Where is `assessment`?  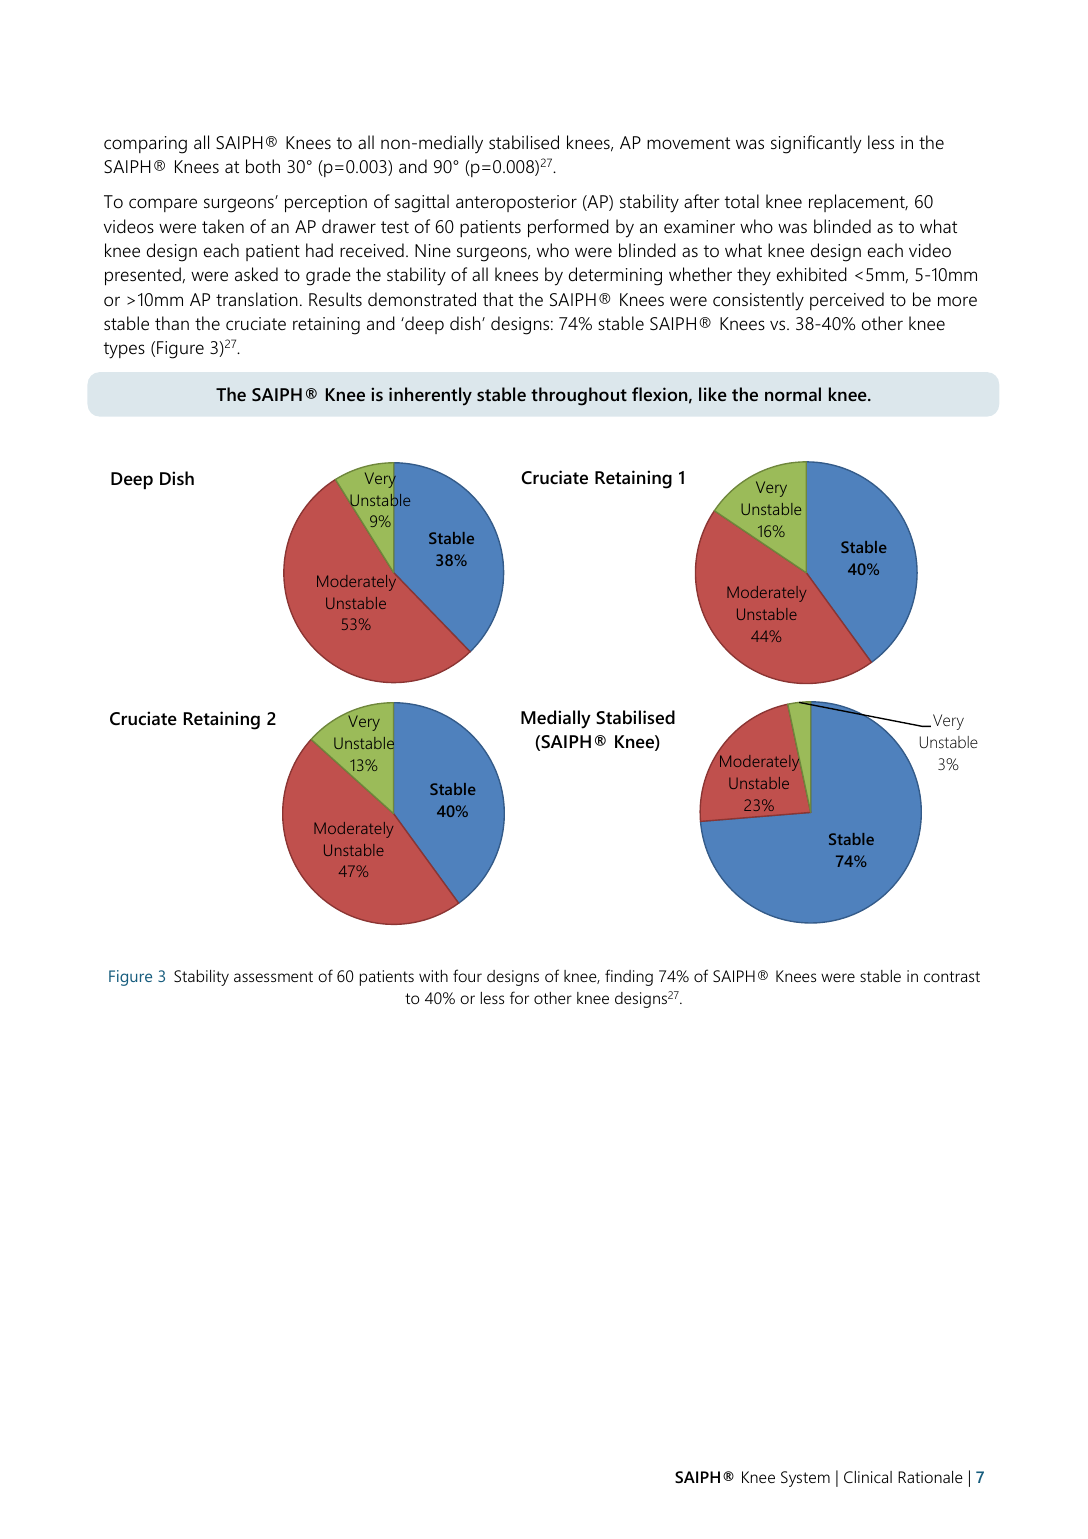 assessment is located at coordinates (273, 976).
